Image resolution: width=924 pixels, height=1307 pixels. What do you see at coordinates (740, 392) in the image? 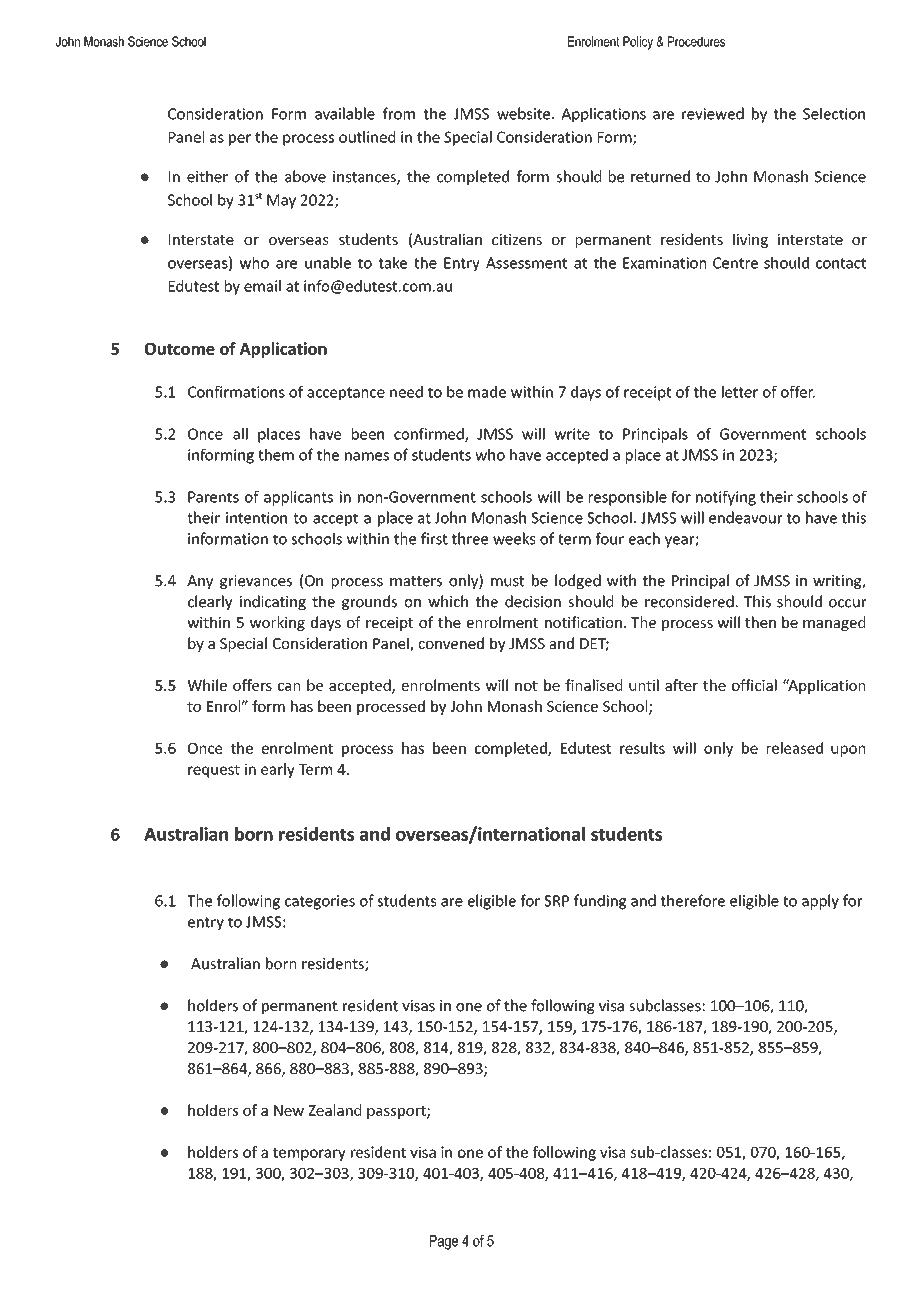
I see `letter` at bounding box center [740, 392].
